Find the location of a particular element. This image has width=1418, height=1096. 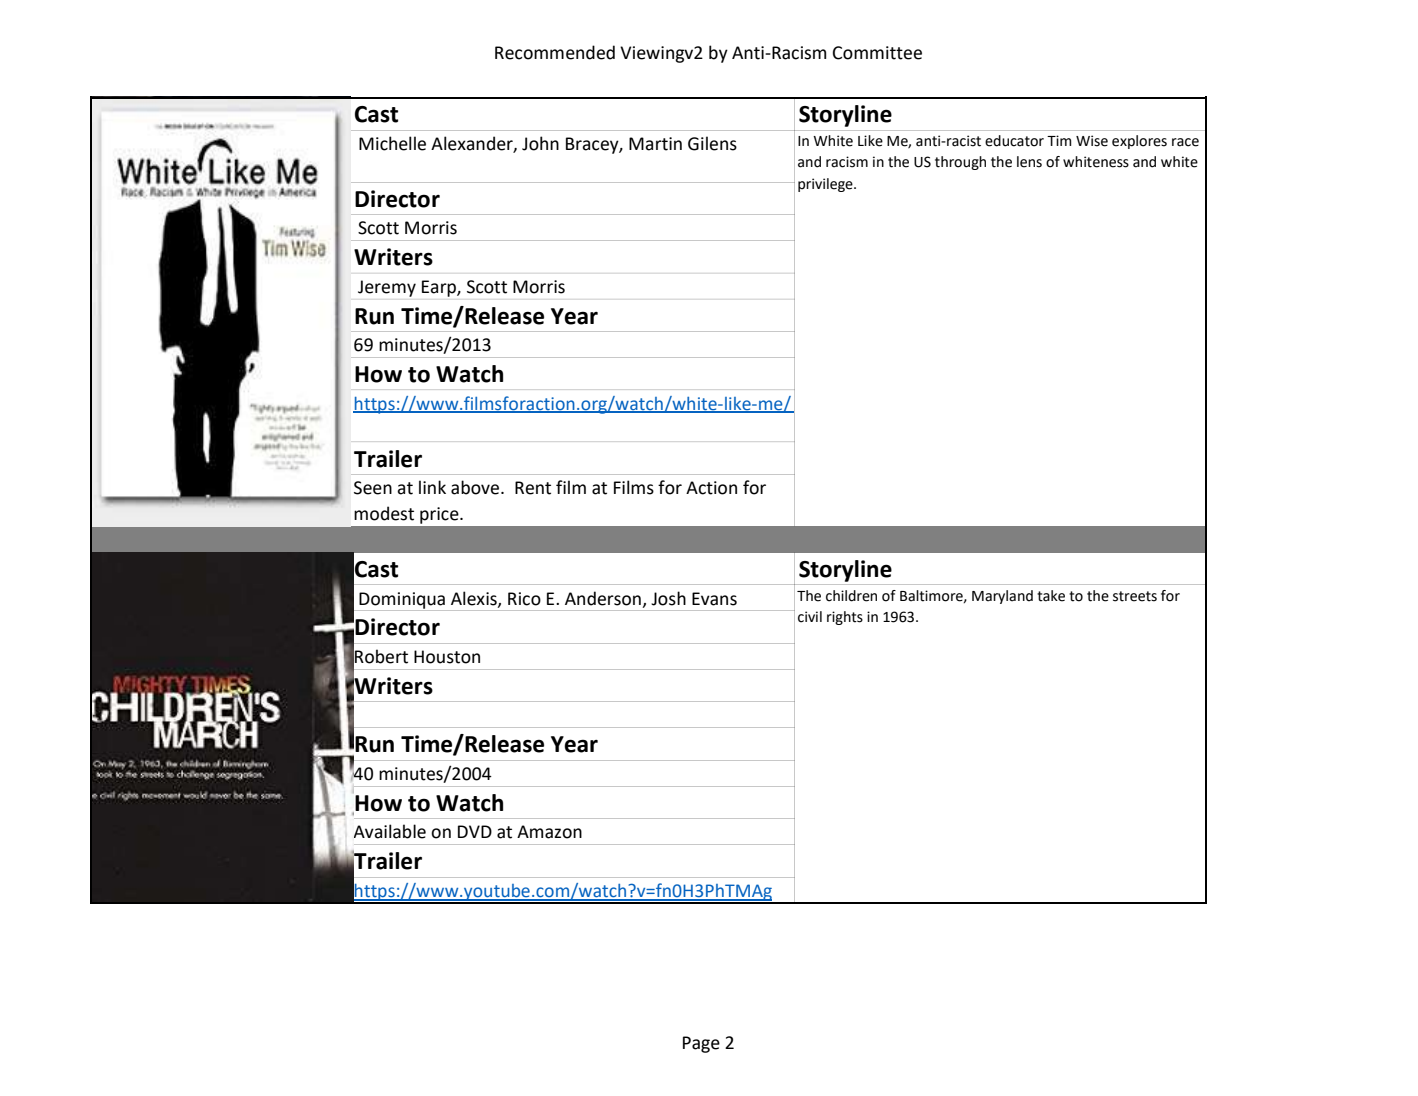

above is located at coordinates (476, 487).
